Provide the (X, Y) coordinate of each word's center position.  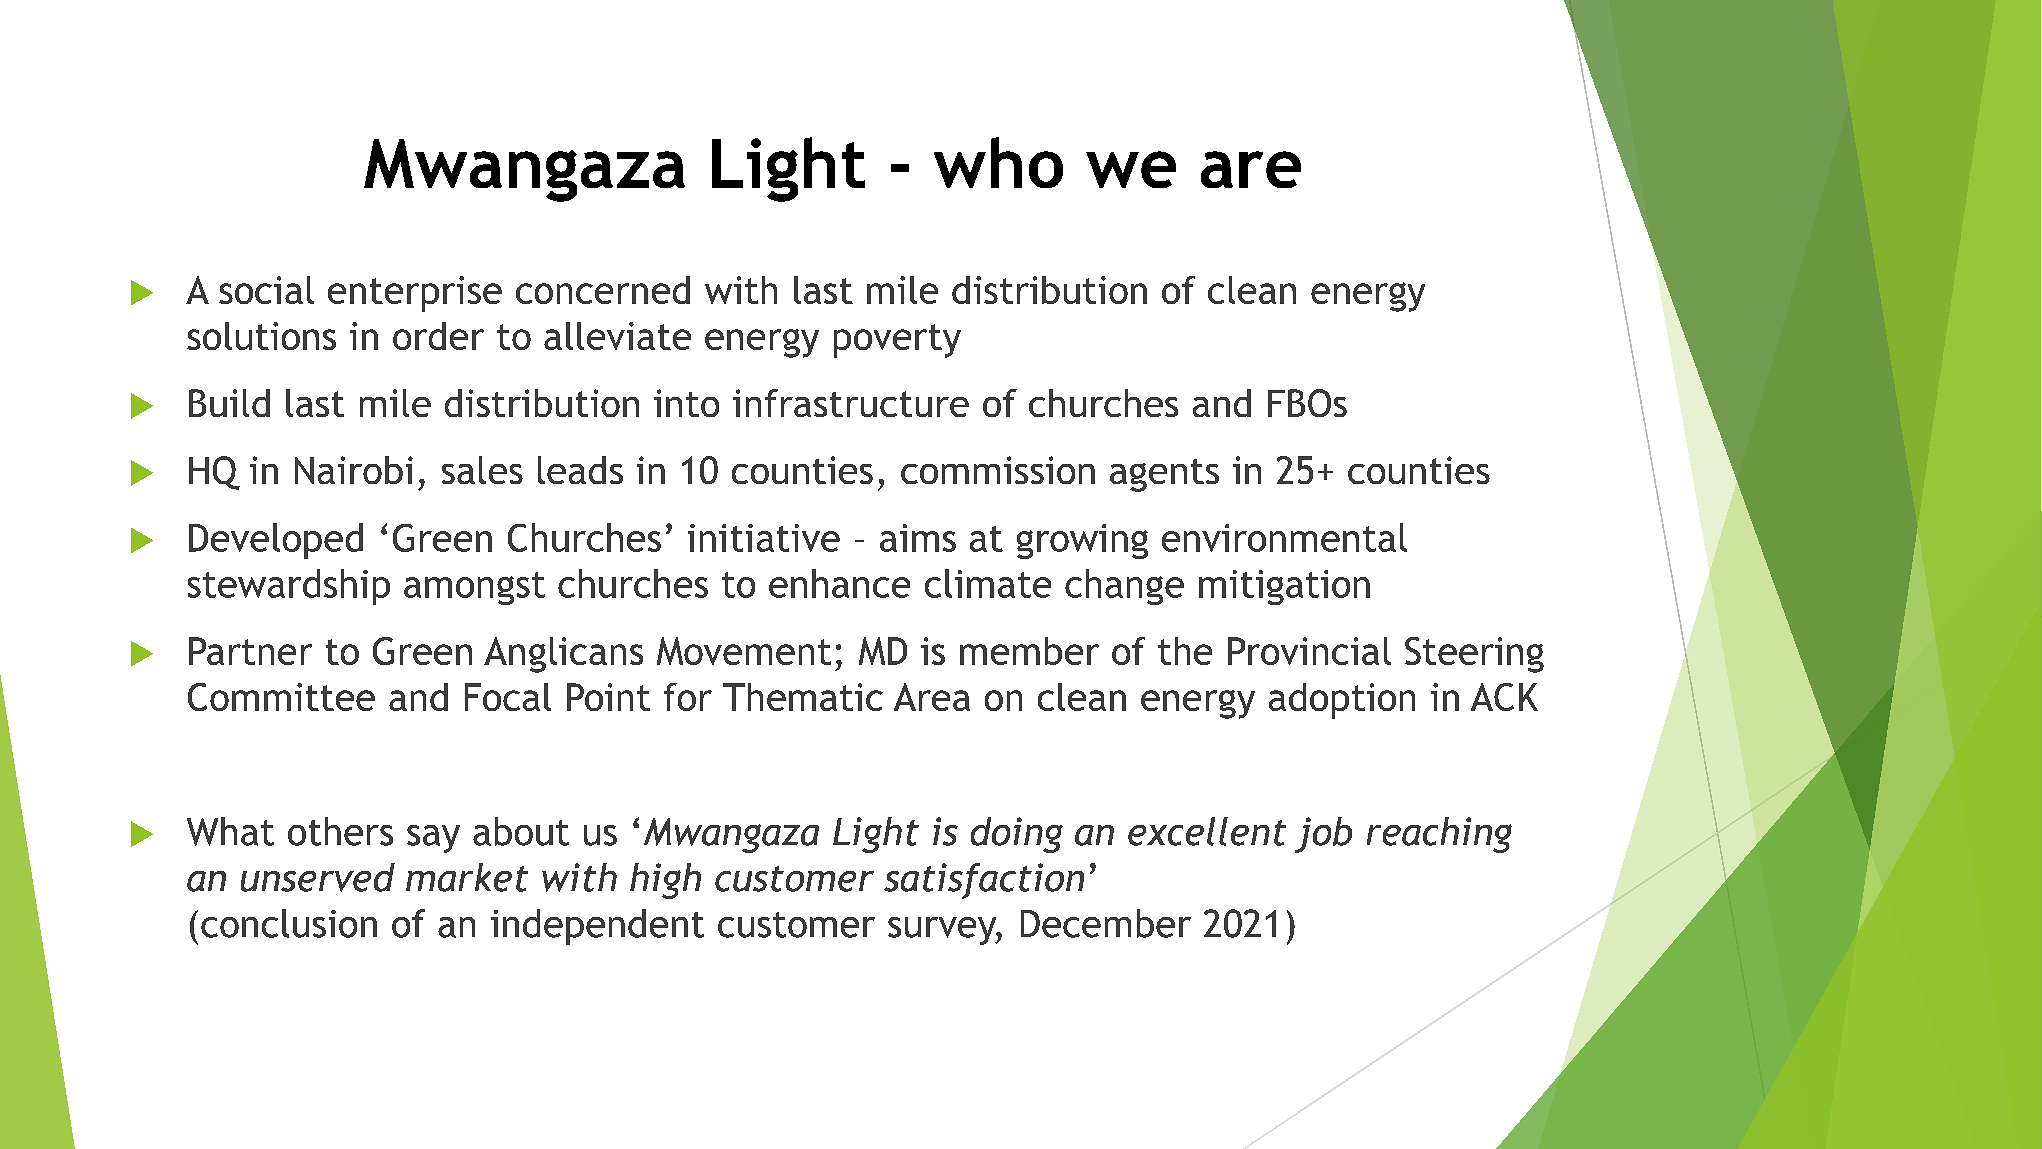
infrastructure (851, 403)
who (998, 162)
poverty (897, 341)
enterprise (415, 294)
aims (918, 538)
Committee (281, 697)
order (438, 336)
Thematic (803, 697)
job (1323, 835)
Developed (276, 541)
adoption (1342, 701)
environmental (1284, 537)
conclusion (289, 923)
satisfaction (984, 881)
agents (1164, 475)
